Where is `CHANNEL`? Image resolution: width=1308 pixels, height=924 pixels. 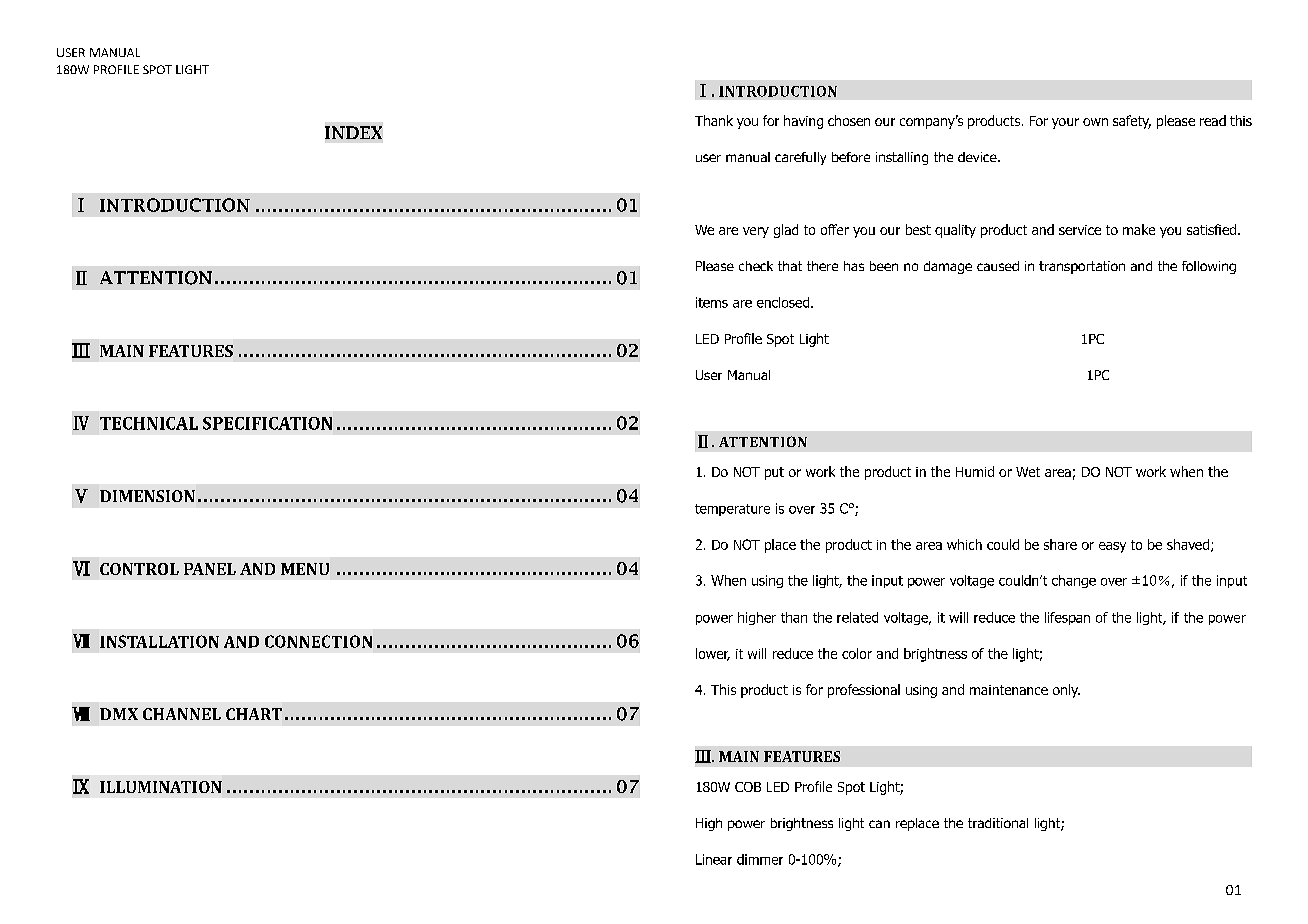 CHANNEL is located at coordinates (182, 714).
